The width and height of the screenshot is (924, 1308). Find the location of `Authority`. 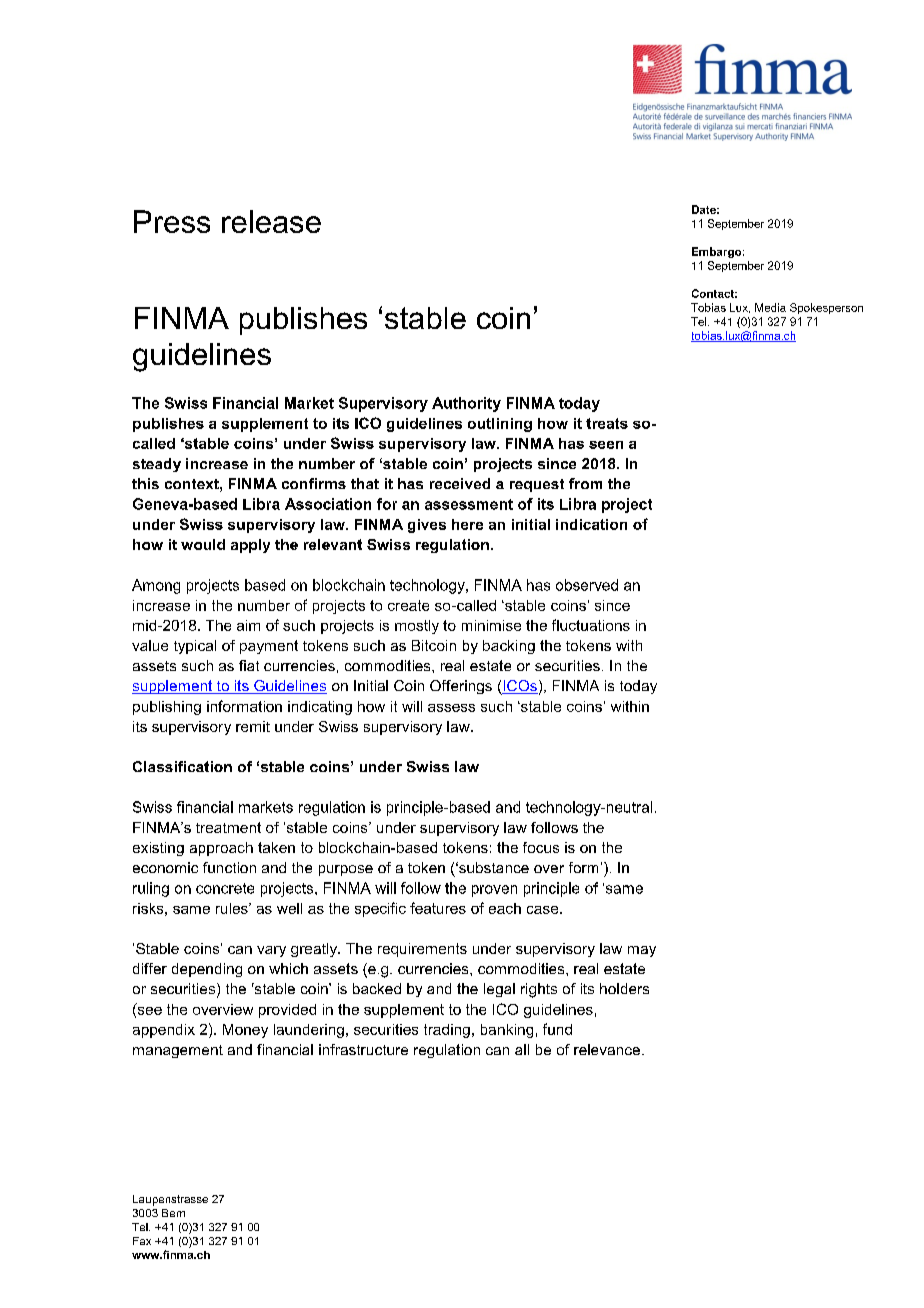

Authority is located at coordinates (466, 404).
